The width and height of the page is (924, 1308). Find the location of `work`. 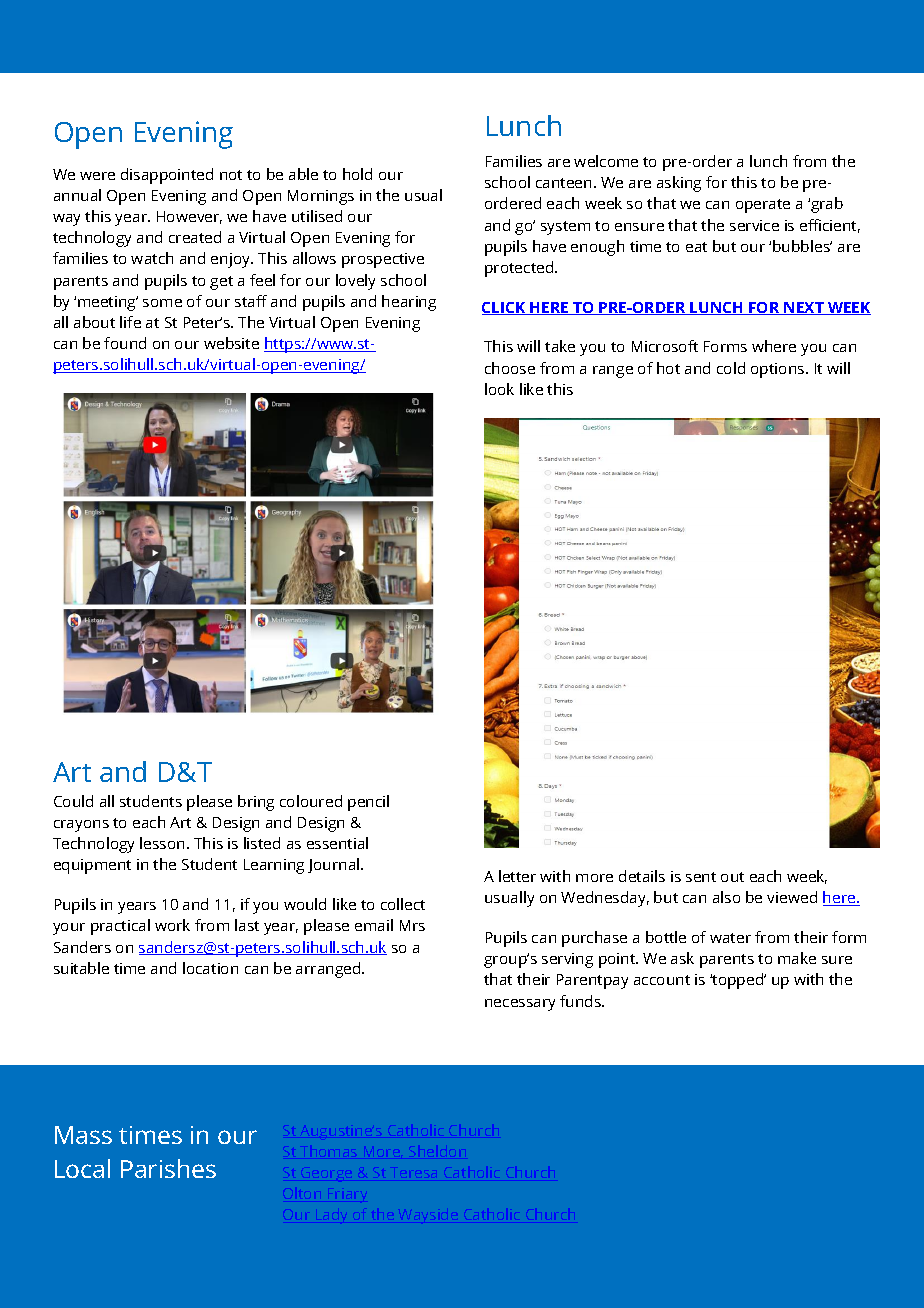

work is located at coordinates (172, 925).
